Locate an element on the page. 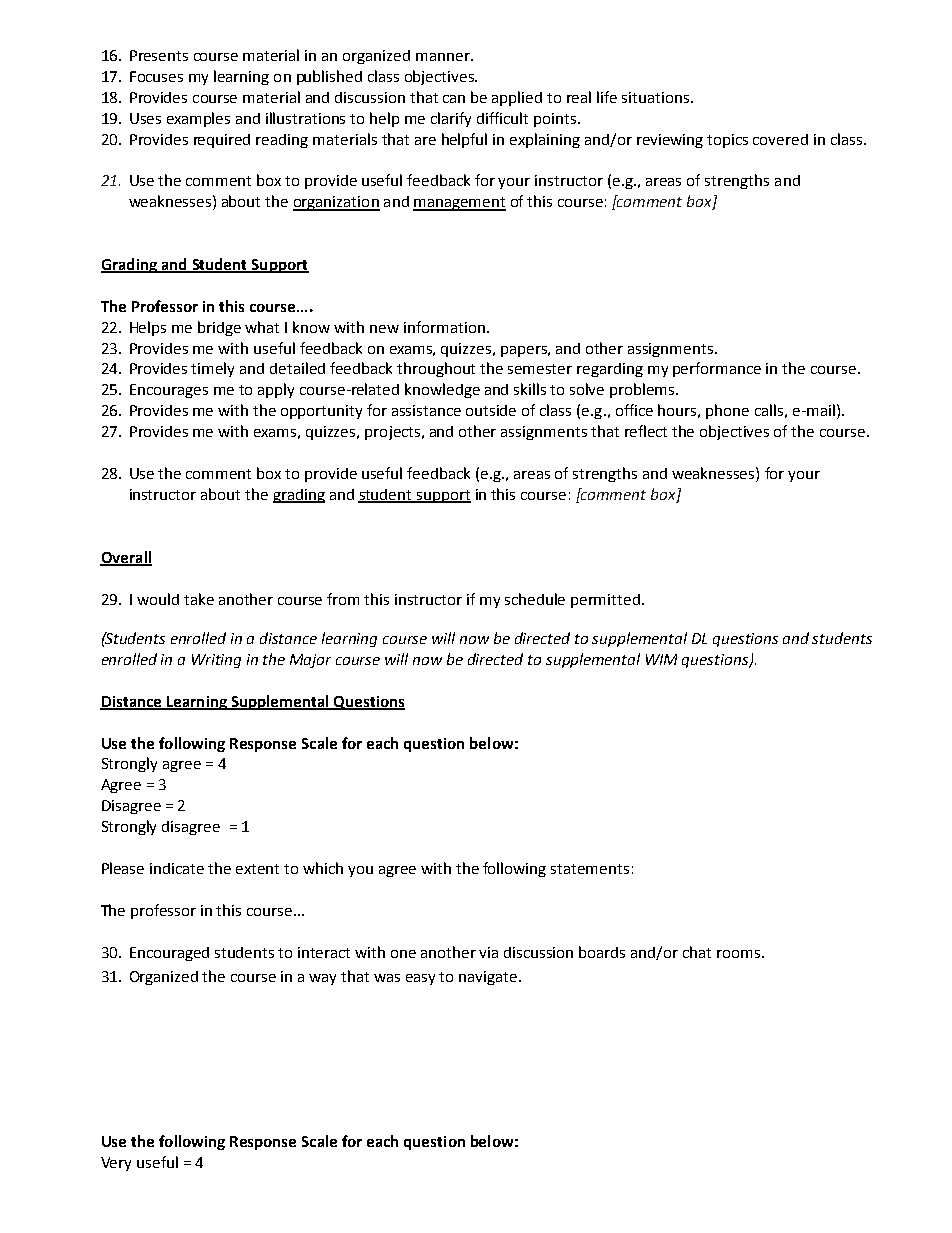 The image size is (952, 1233). information is located at coordinates (444, 327).
